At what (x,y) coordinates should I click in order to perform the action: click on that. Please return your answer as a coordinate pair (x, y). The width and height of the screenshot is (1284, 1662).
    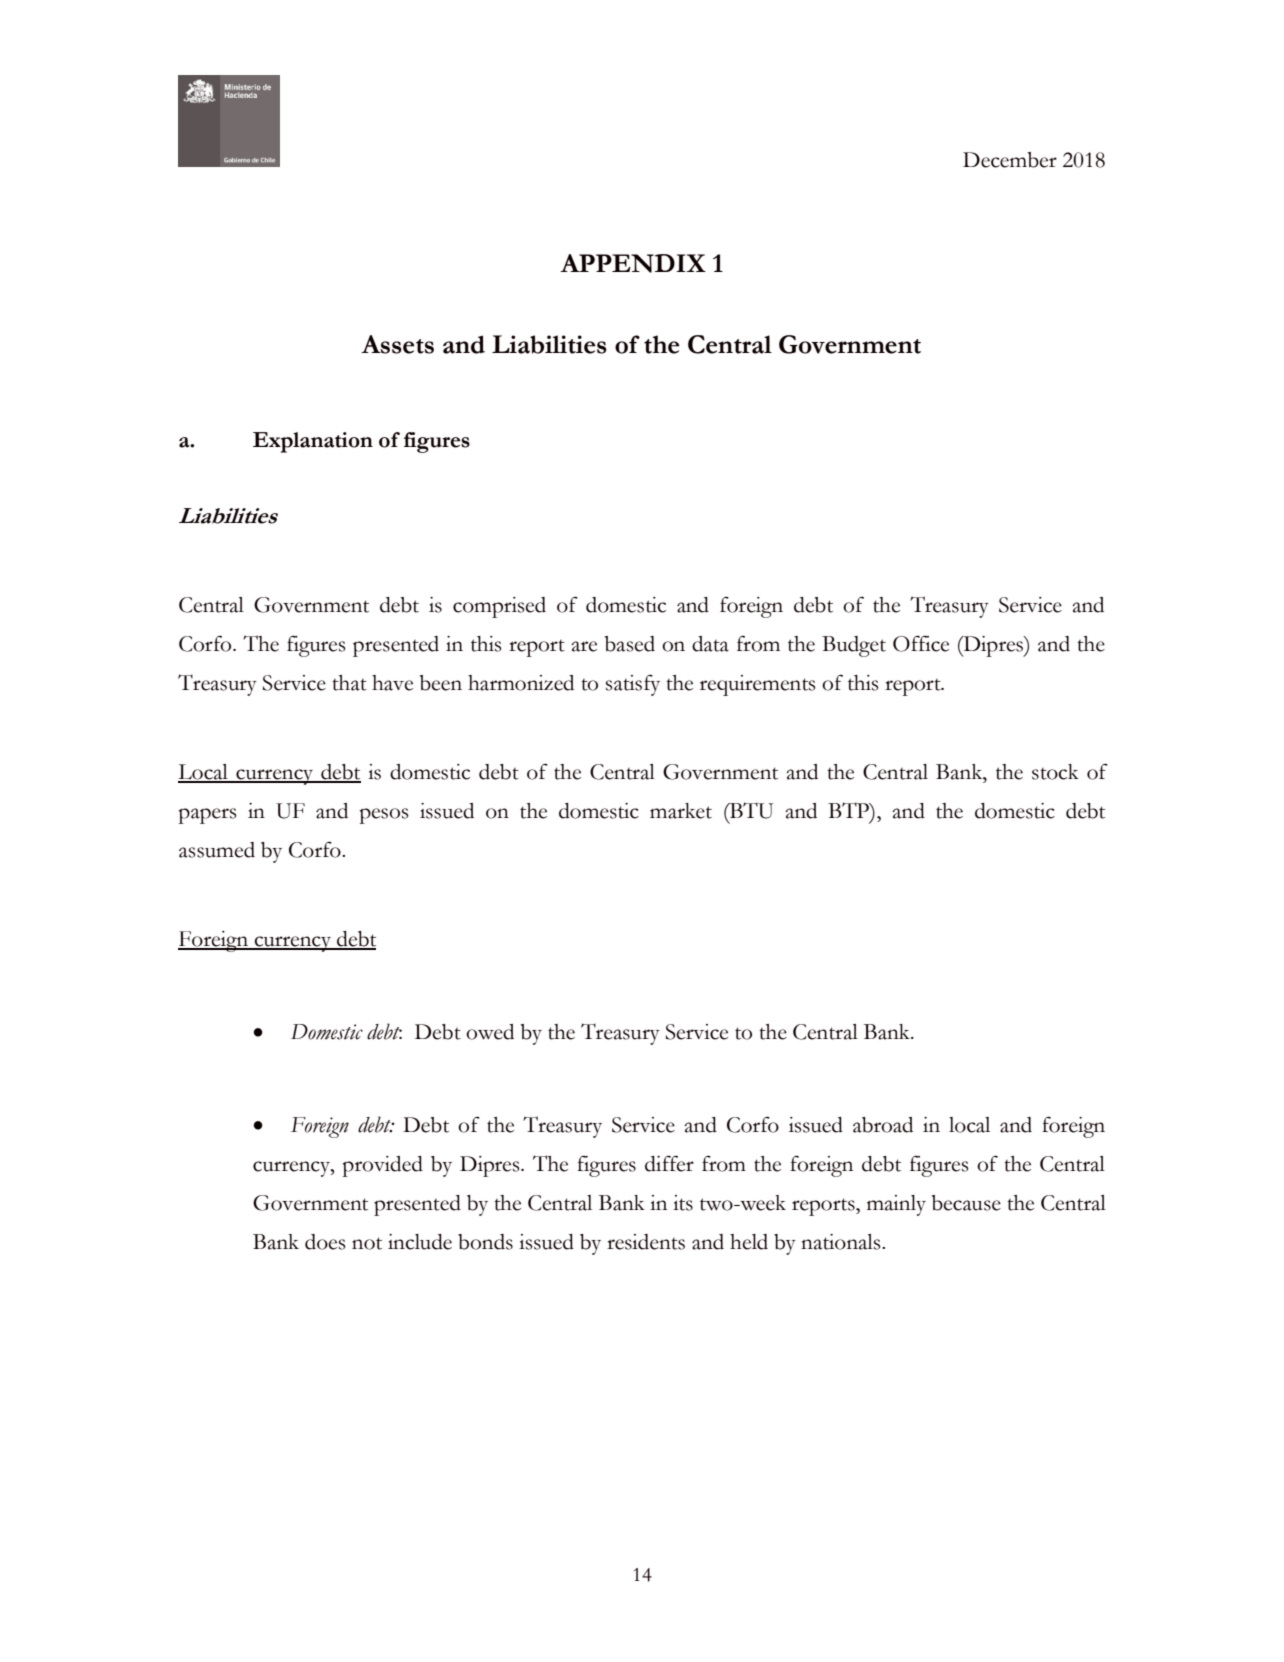
    Looking at the image, I should click on (349, 683).
